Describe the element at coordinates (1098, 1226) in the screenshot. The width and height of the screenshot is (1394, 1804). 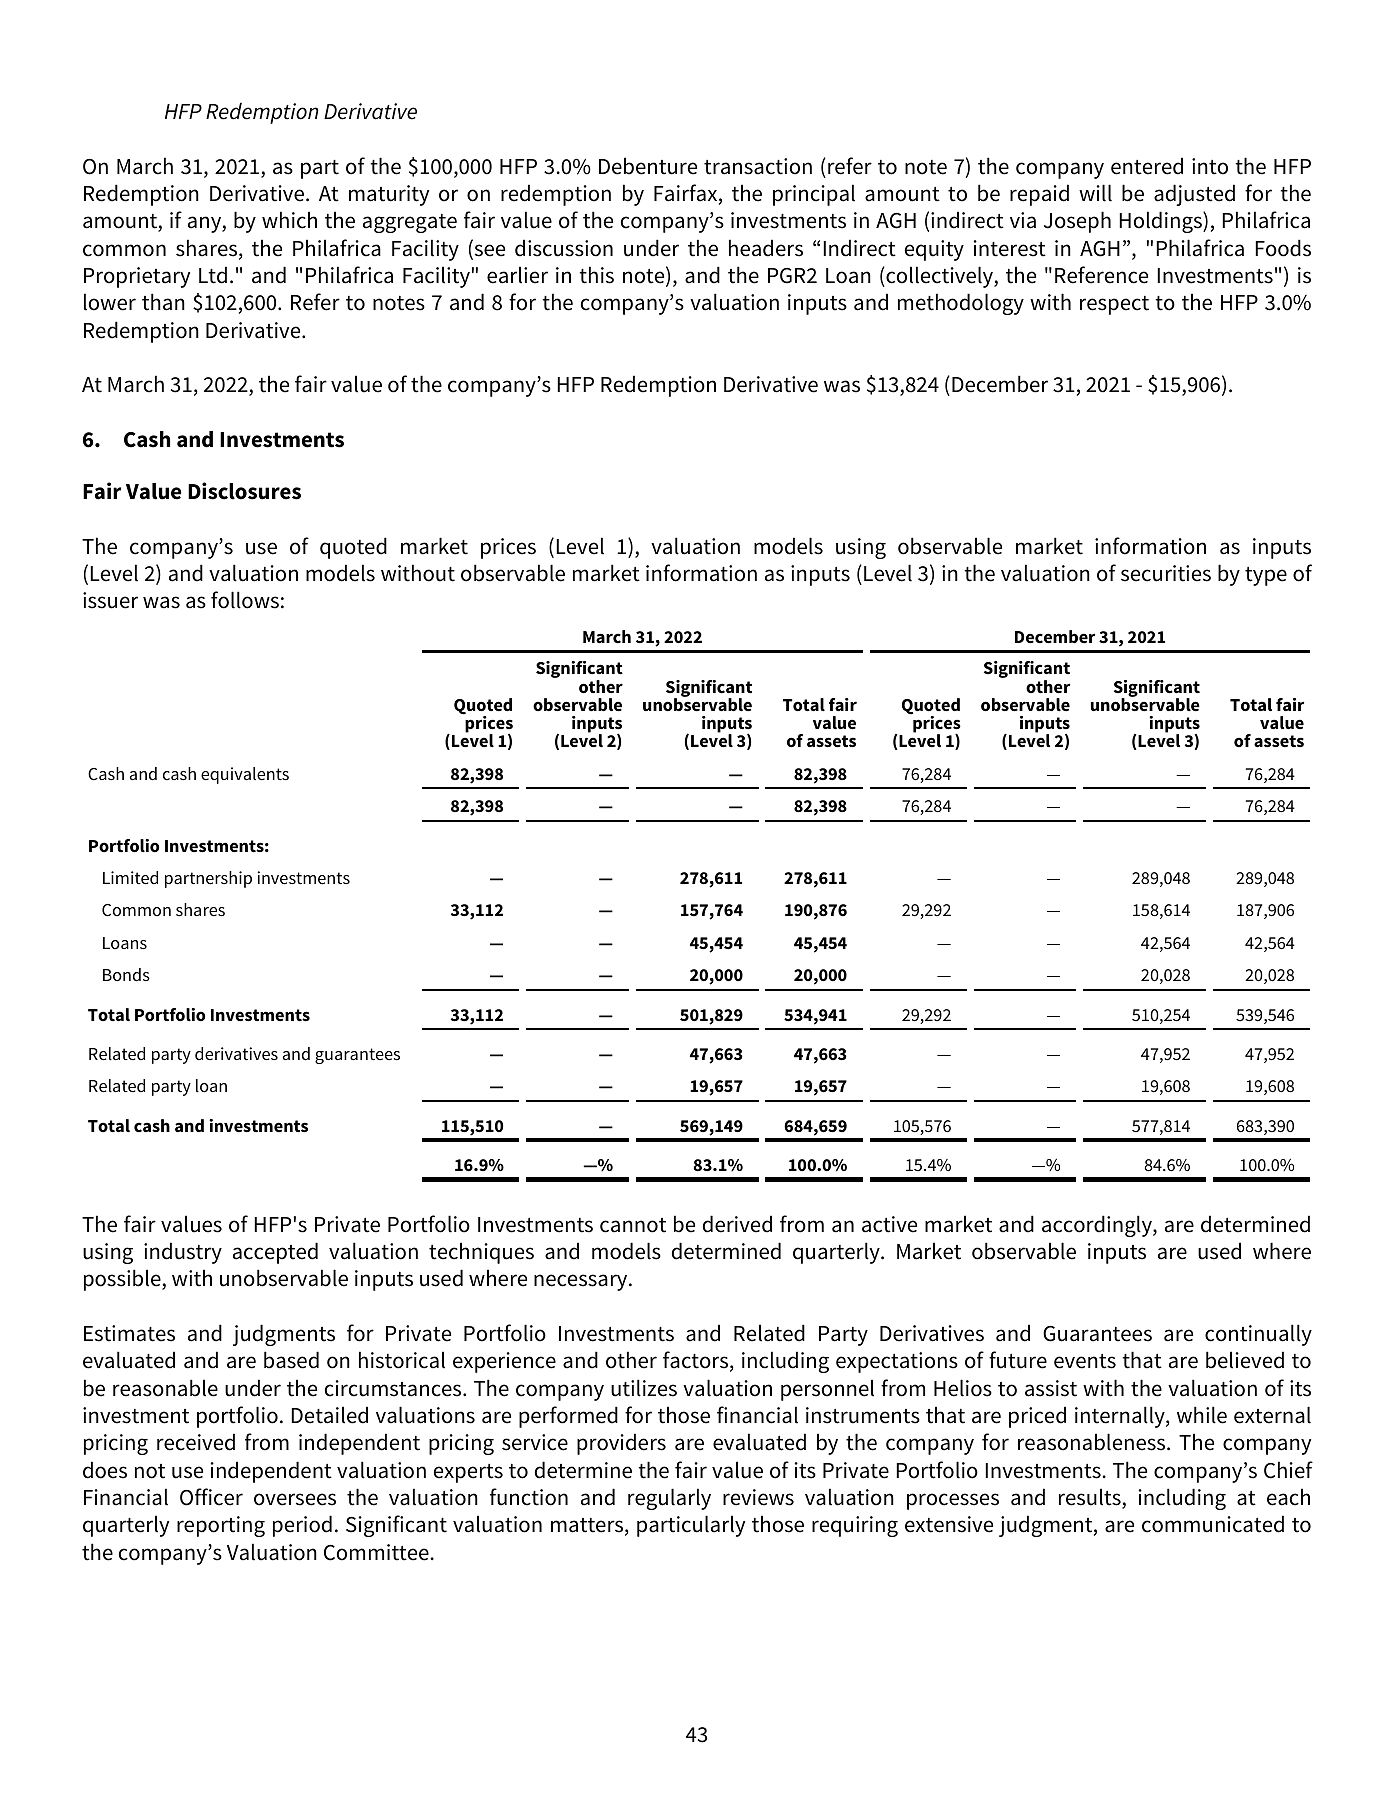
I see `accordingly` at that location.
